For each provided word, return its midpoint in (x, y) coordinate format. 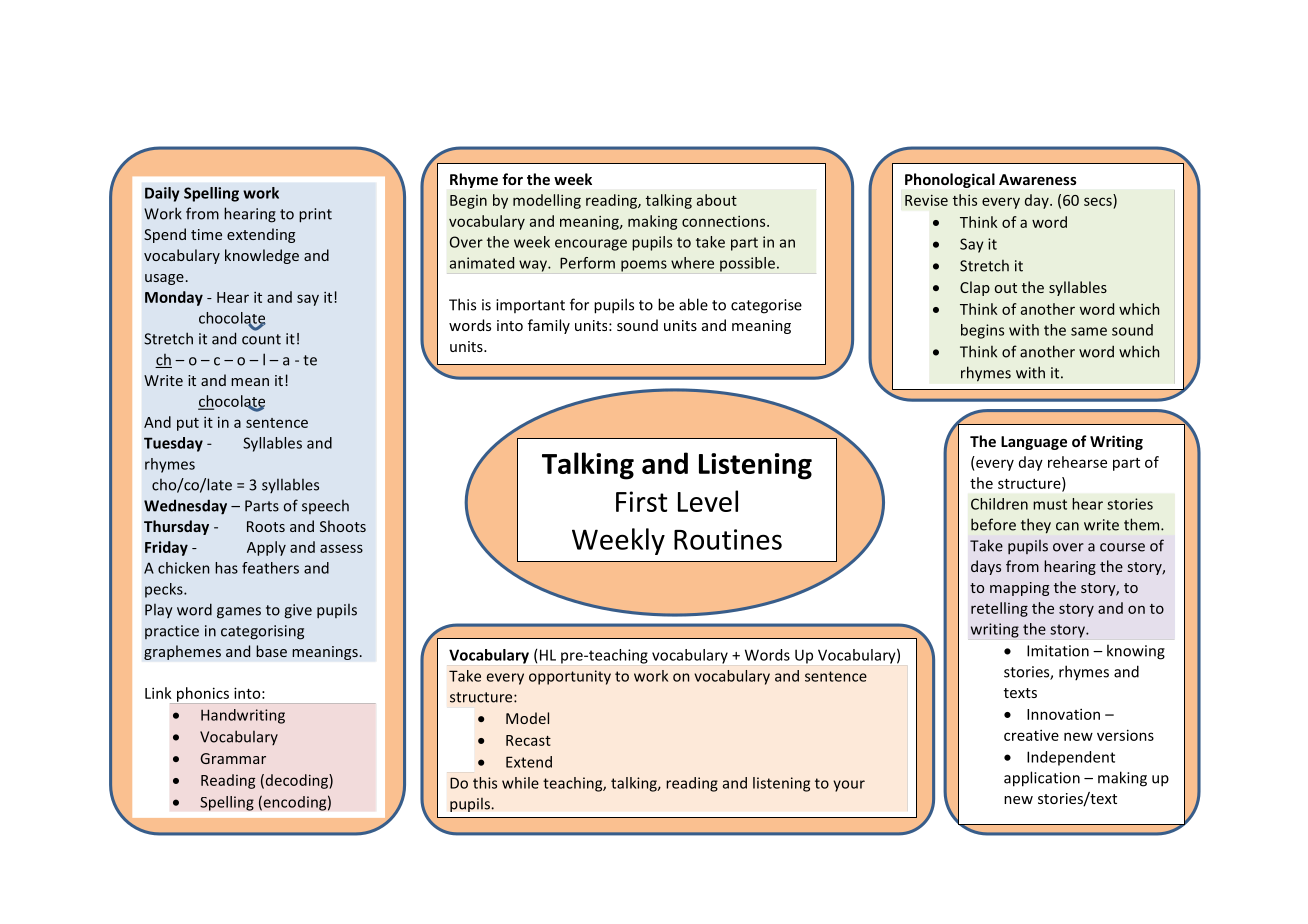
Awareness (1038, 179)
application (1042, 779)
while (520, 783)
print (315, 215)
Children (999, 504)
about (717, 200)
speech (325, 507)
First (641, 501)
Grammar (233, 758)
